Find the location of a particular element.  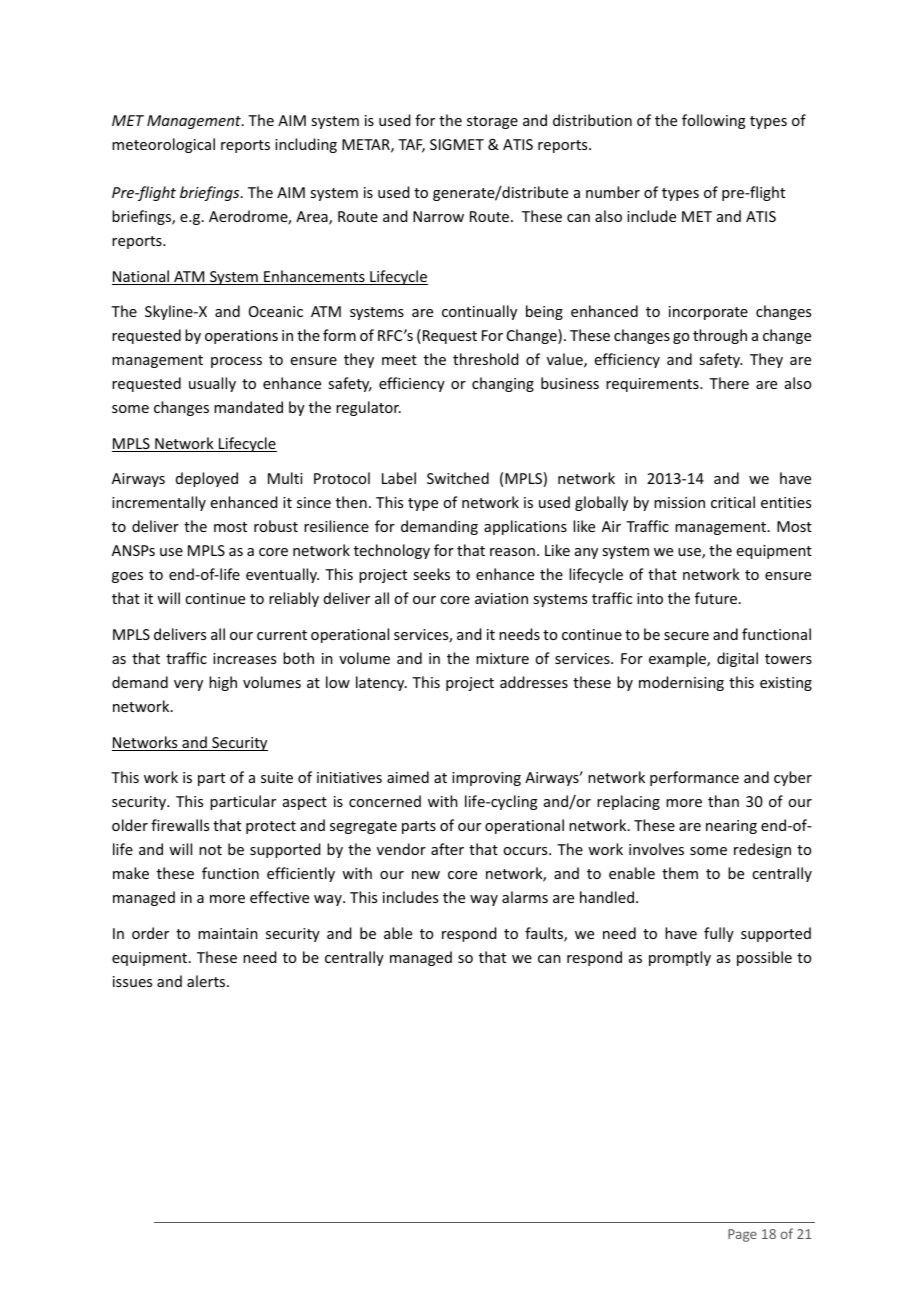

after is located at coordinates (447, 849).
